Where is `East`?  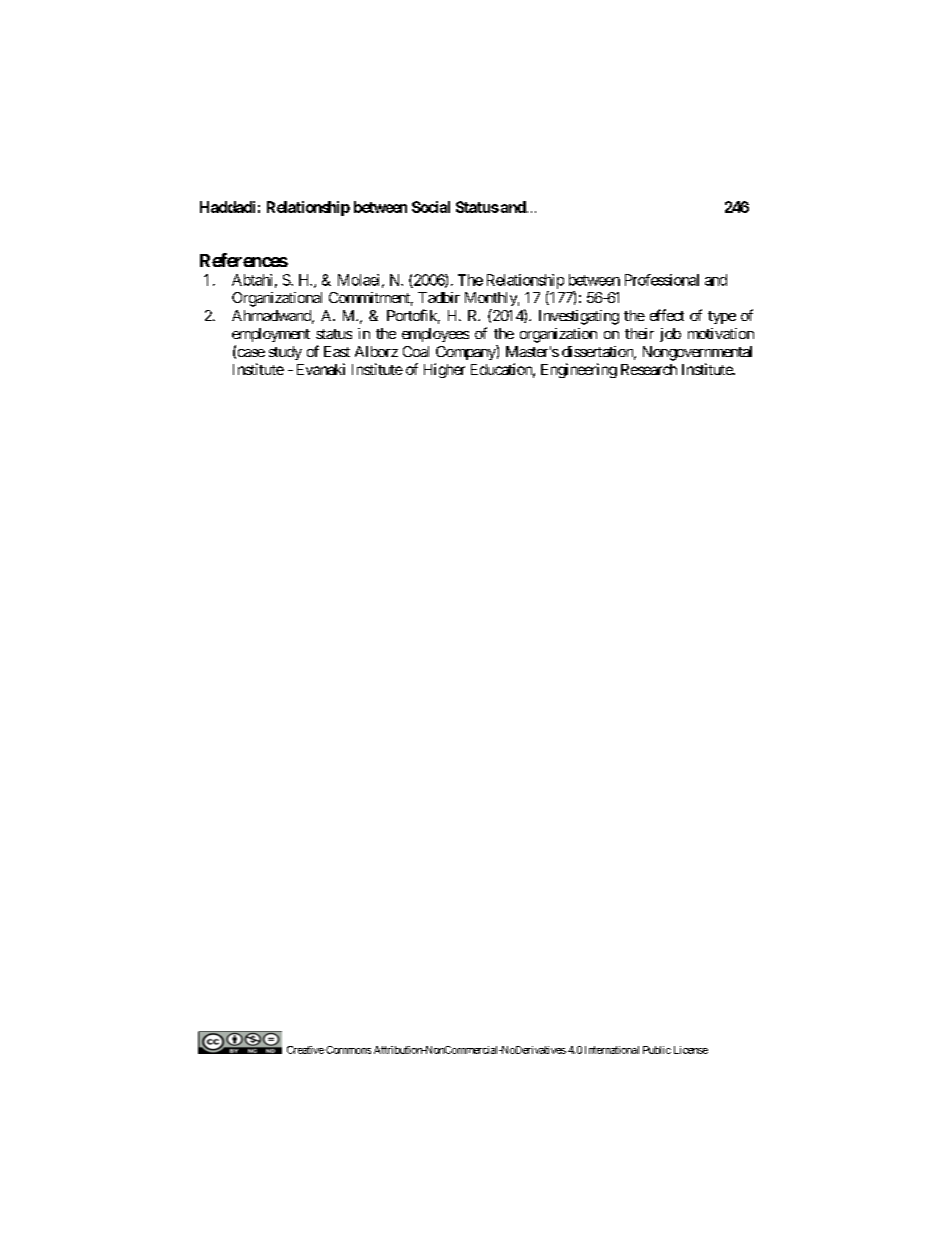 East is located at coordinates (337, 351).
